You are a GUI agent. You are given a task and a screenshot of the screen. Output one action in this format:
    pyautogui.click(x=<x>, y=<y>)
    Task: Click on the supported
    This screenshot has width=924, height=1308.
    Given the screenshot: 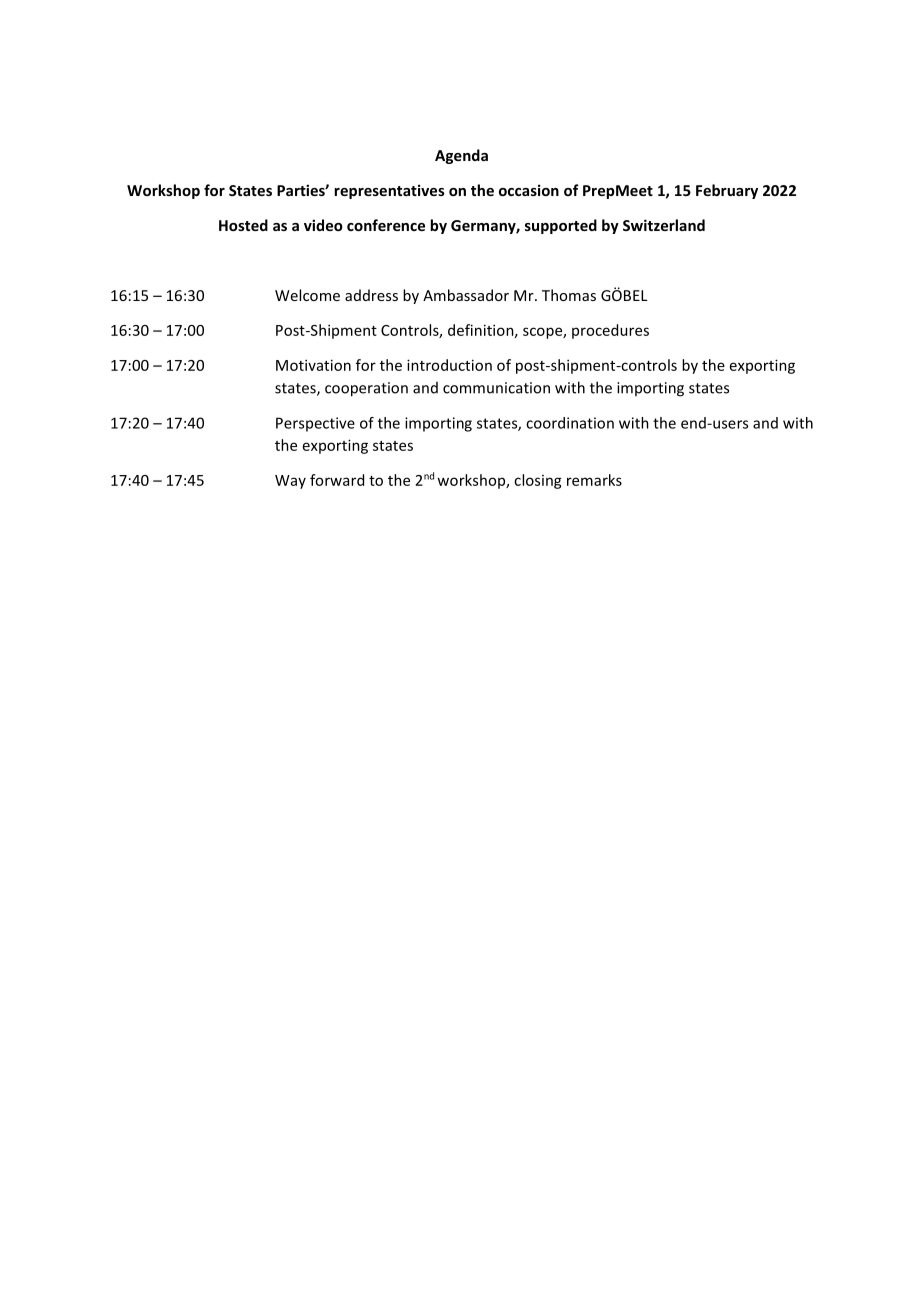 What is the action you would take?
    pyautogui.click(x=561, y=226)
